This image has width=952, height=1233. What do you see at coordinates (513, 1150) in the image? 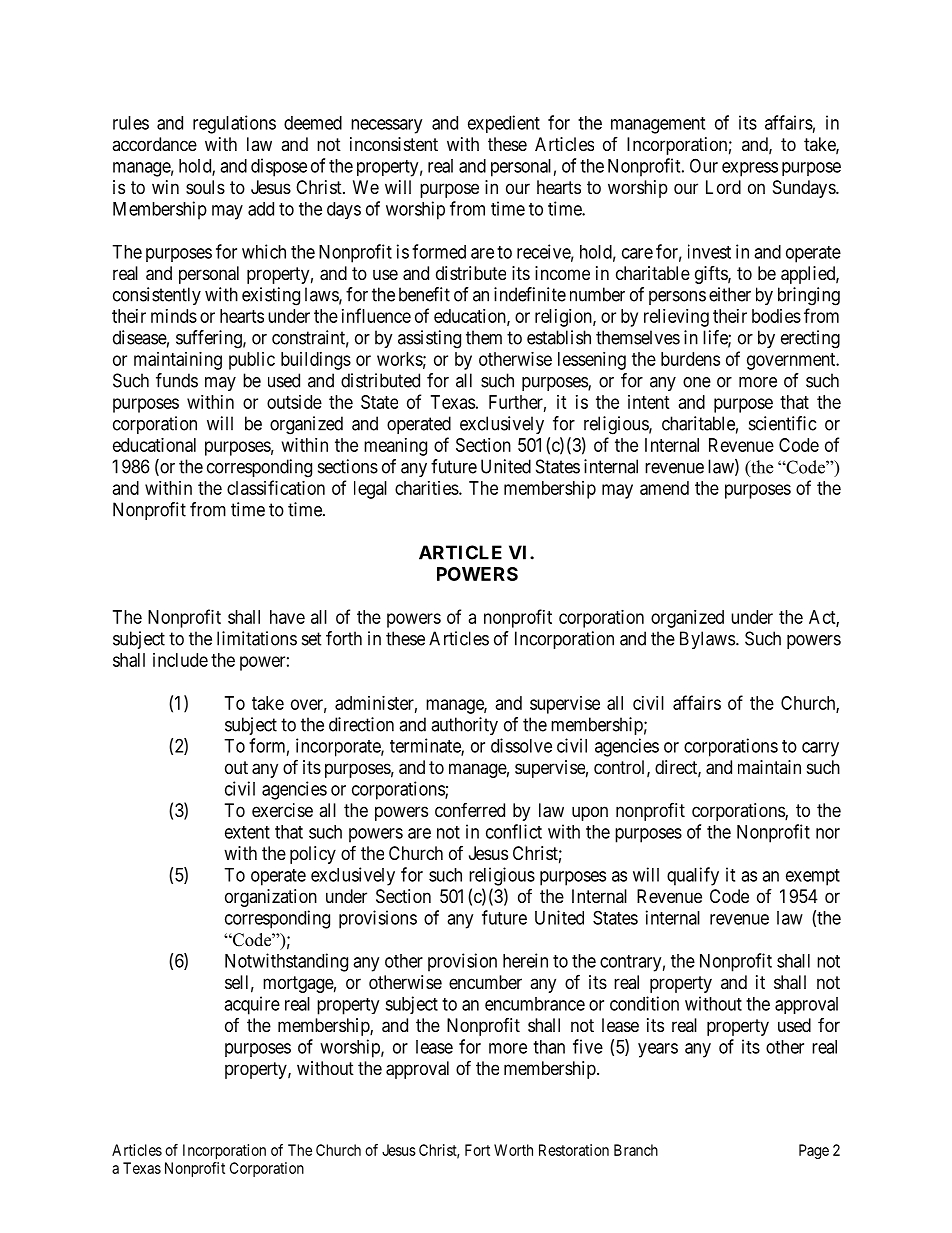
I see `Worth` at bounding box center [513, 1150].
